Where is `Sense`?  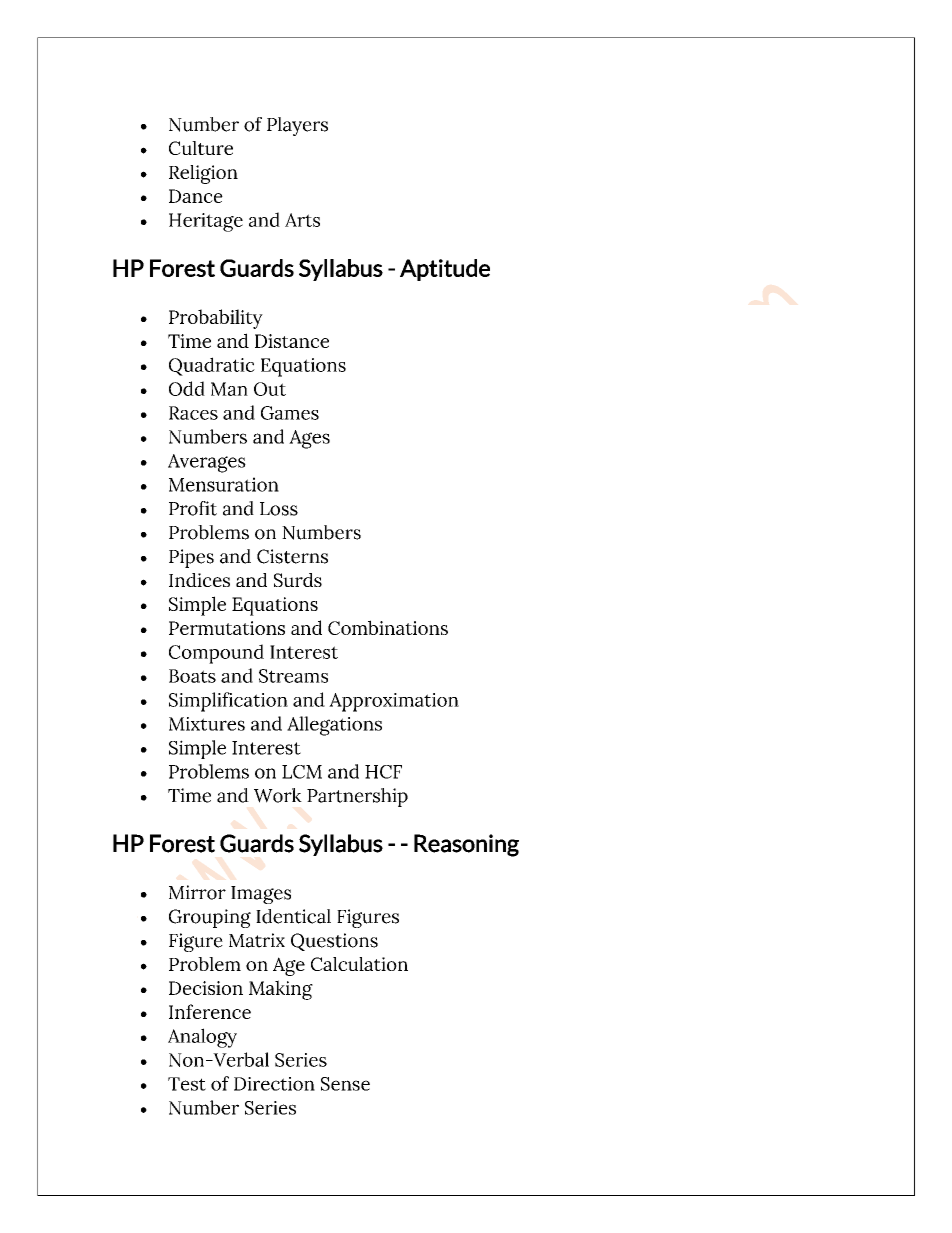 Sense is located at coordinates (345, 1084).
